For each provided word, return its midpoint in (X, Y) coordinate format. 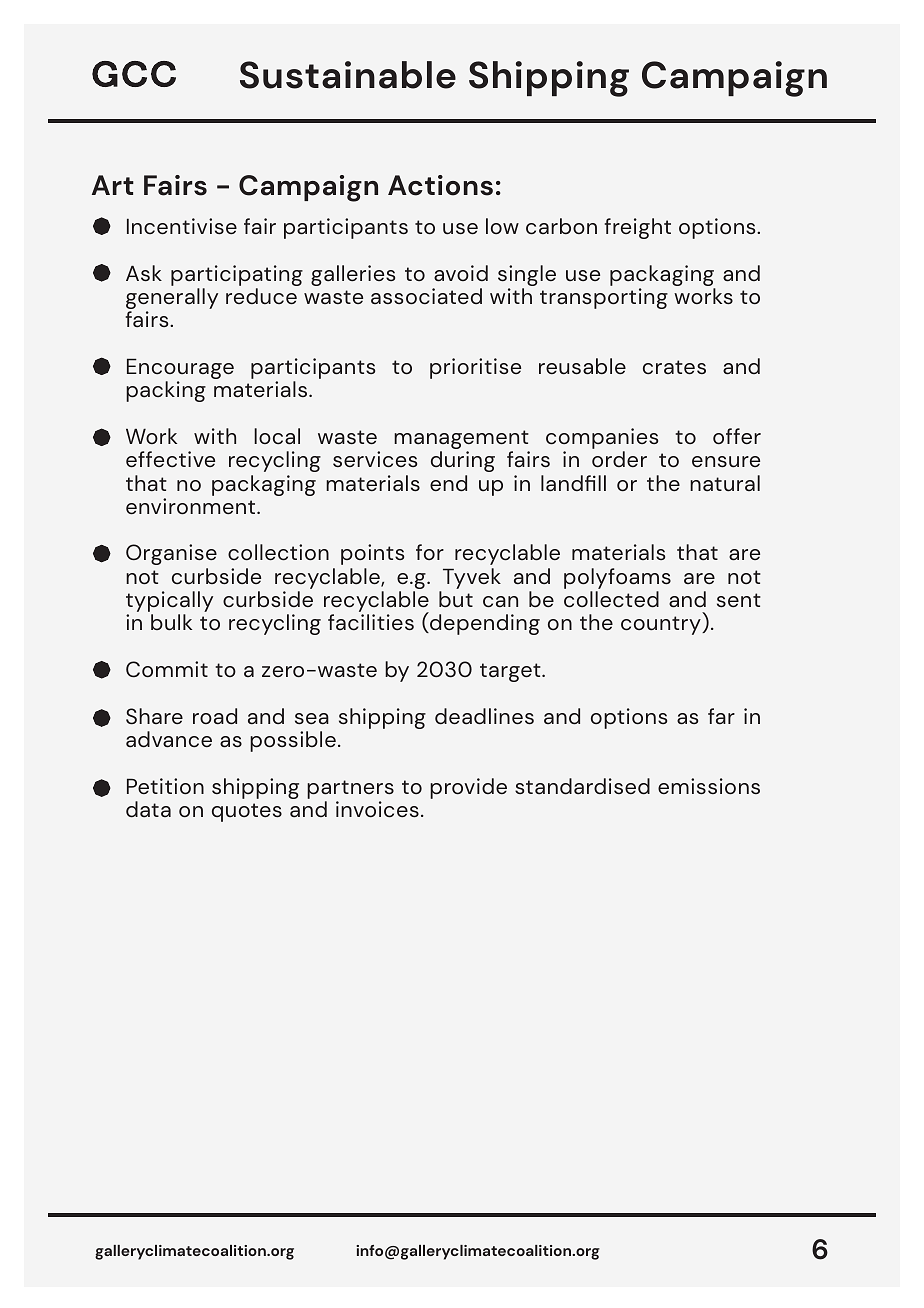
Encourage (180, 370)
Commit (167, 669)
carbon (561, 226)
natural (725, 483)
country (662, 625)
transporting (604, 298)
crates (674, 367)
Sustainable (348, 75)
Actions (440, 185)
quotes (247, 812)
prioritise (475, 368)
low (502, 226)
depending (484, 624)
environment (192, 506)
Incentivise (182, 226)
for (430, 552)
